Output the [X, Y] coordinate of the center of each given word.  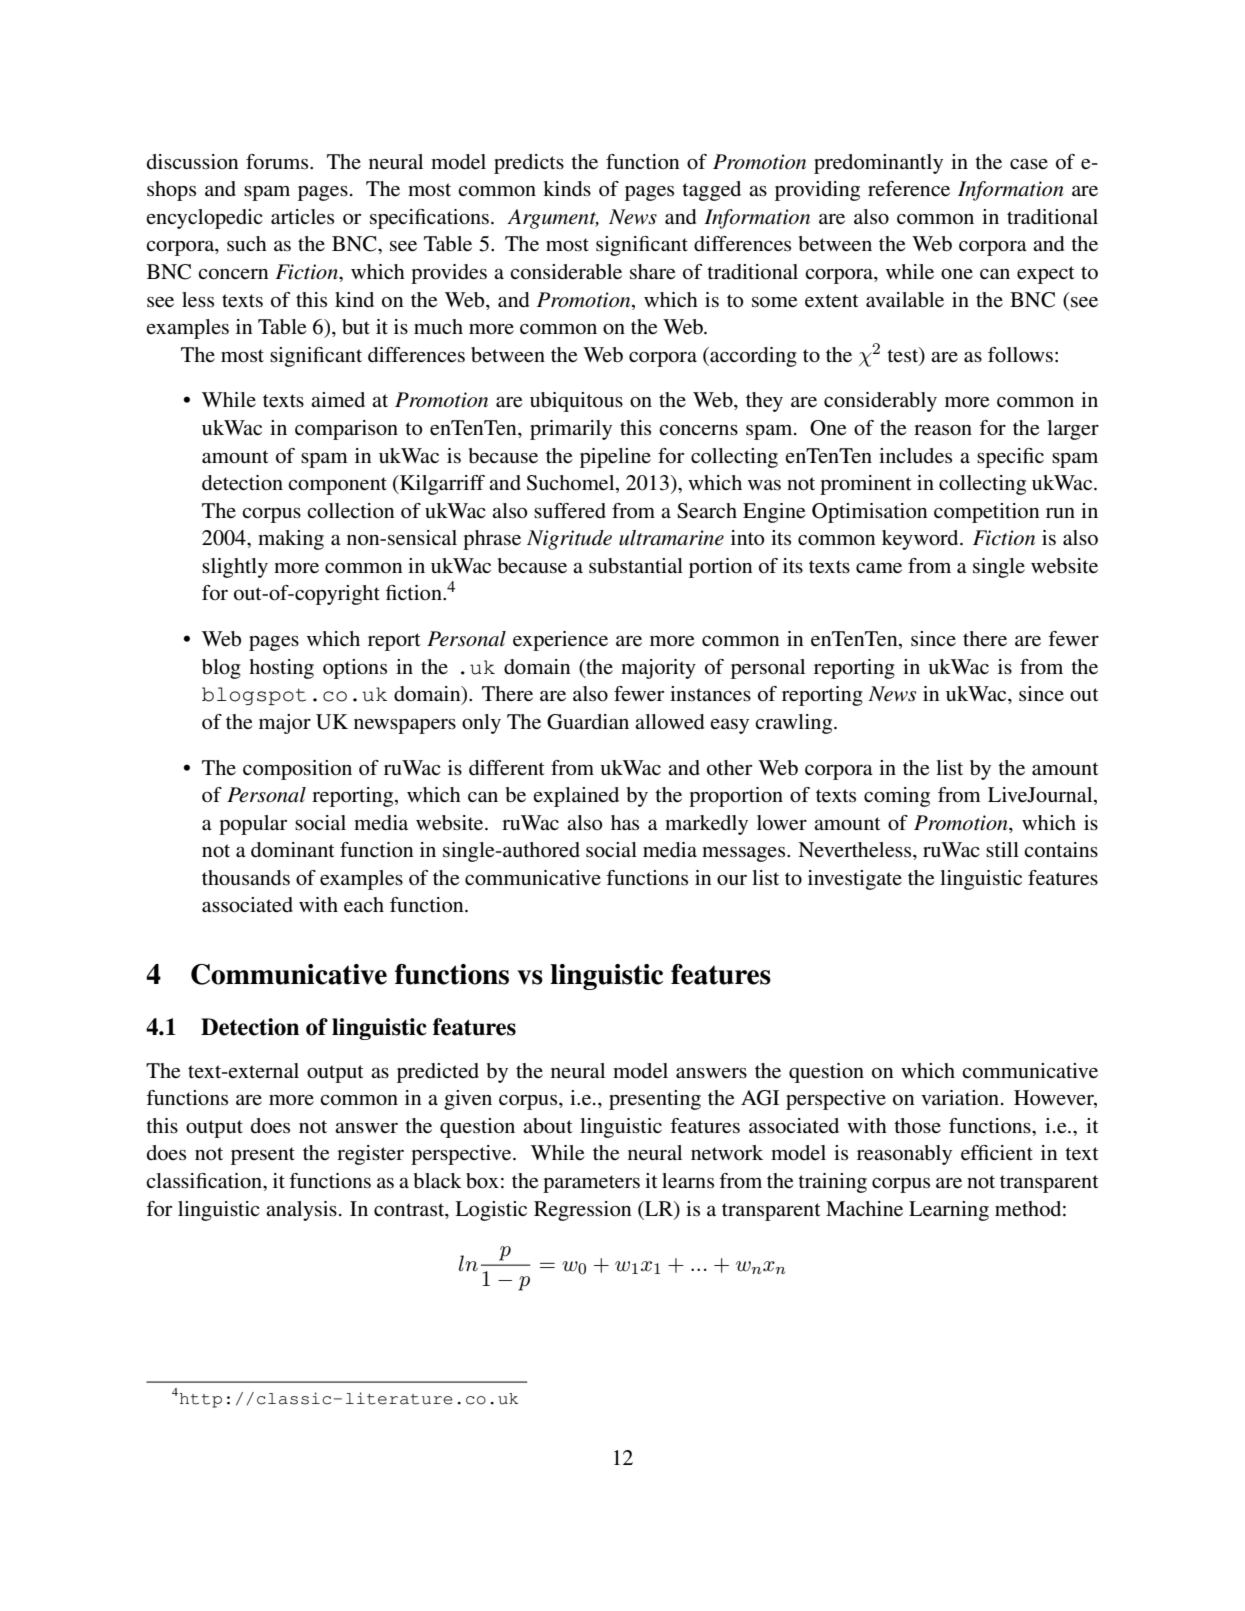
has [625, 823]
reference [909, 189]
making [291, 540]
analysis [301, 1211]
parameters [591, 1184]
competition [987, 513]
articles [302, 217]
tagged [711, 191]
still [1002, 849]
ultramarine [671, 538]
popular [253, 825]
